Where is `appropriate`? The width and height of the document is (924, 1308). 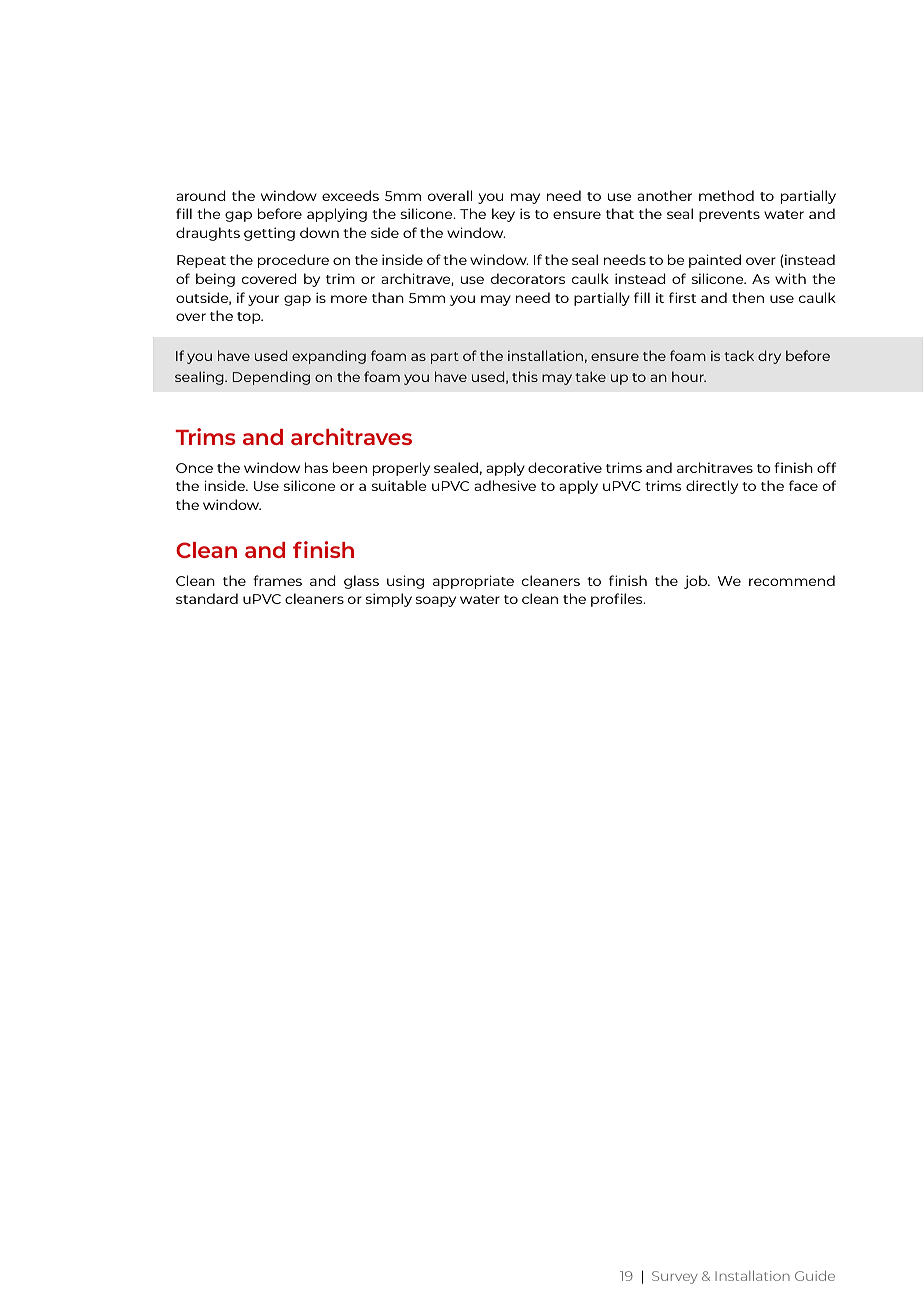 appropriate is located at coordinates (473, 582).
